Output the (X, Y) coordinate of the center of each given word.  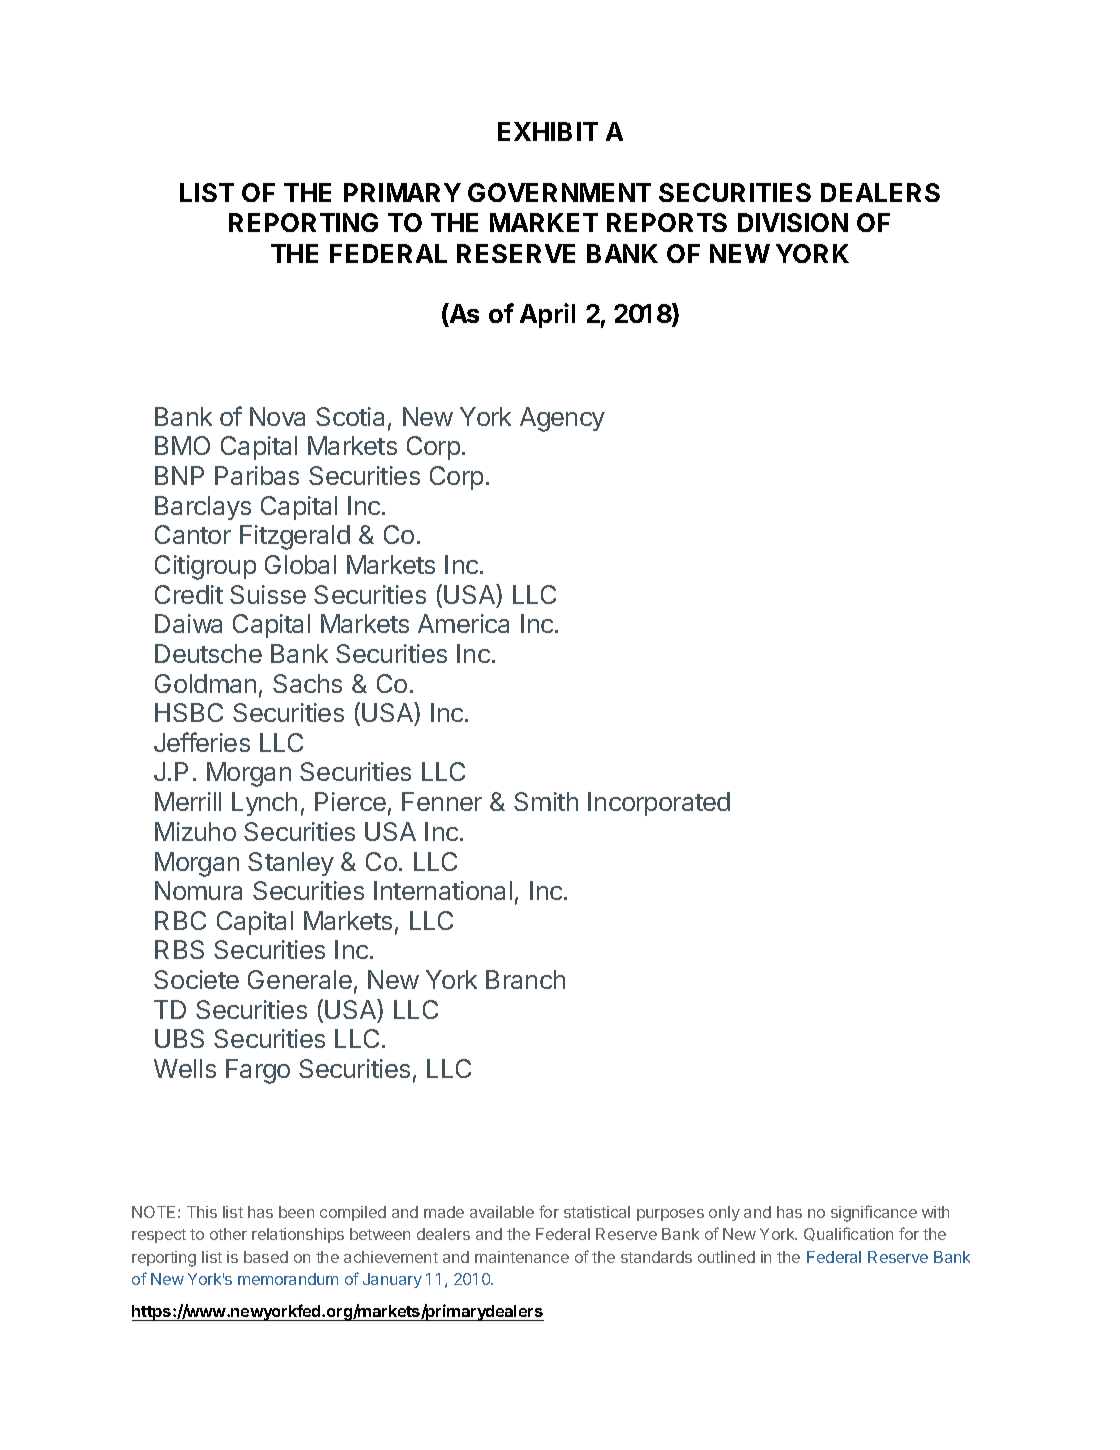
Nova (277, 416)
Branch (525, 979)
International (443, 890)
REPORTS (667, 222)
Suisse (268, 594)
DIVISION (793, 222)
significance (874, 1213)
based (266, 1257)
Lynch (264, 804)
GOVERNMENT (559, 192)
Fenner (442, 801)
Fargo (258, 1071)
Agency (562, 419)
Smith (546, 801)
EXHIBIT (548, 131)
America (463, 623)
